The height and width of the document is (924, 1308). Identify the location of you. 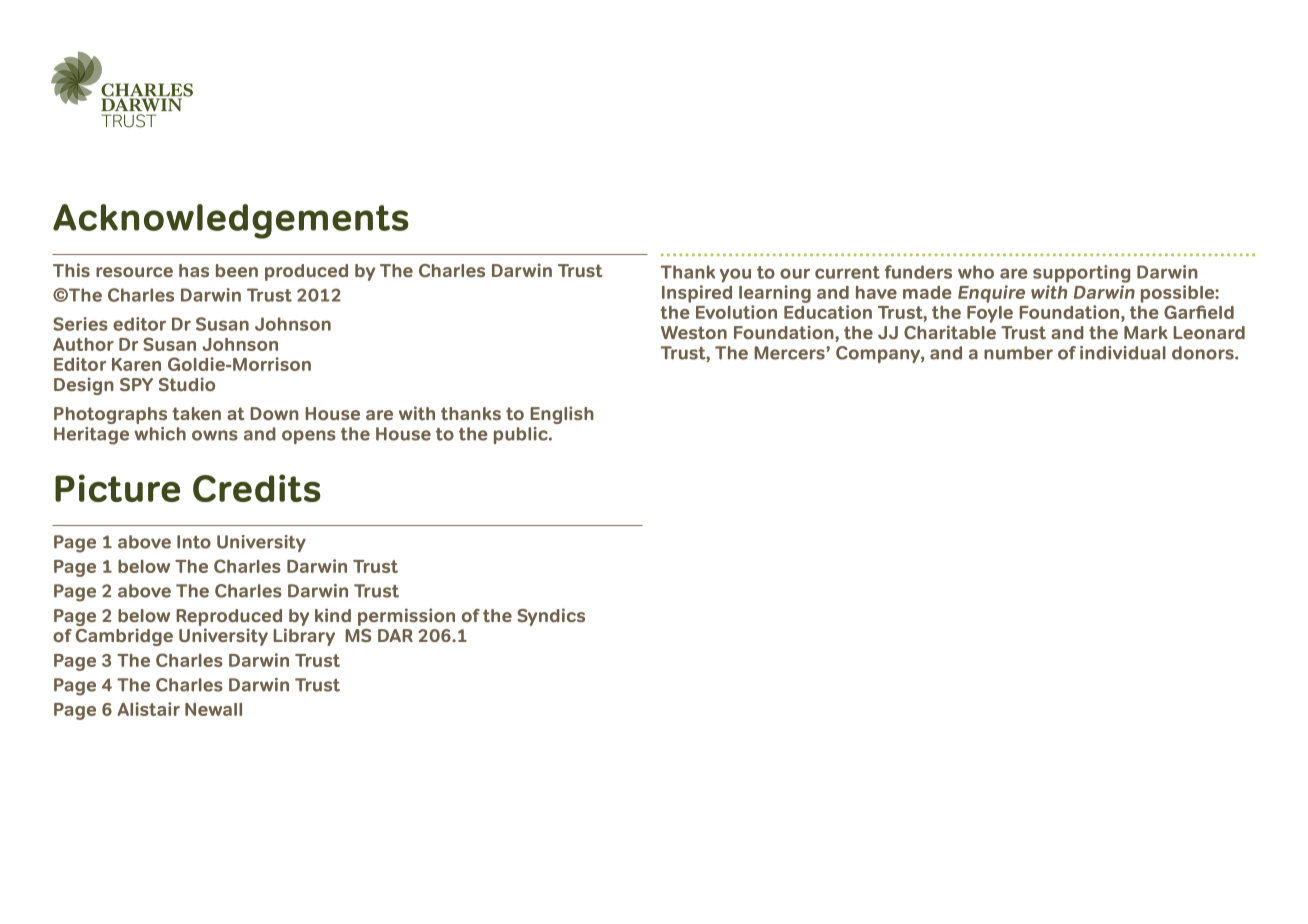
(735, 275).
